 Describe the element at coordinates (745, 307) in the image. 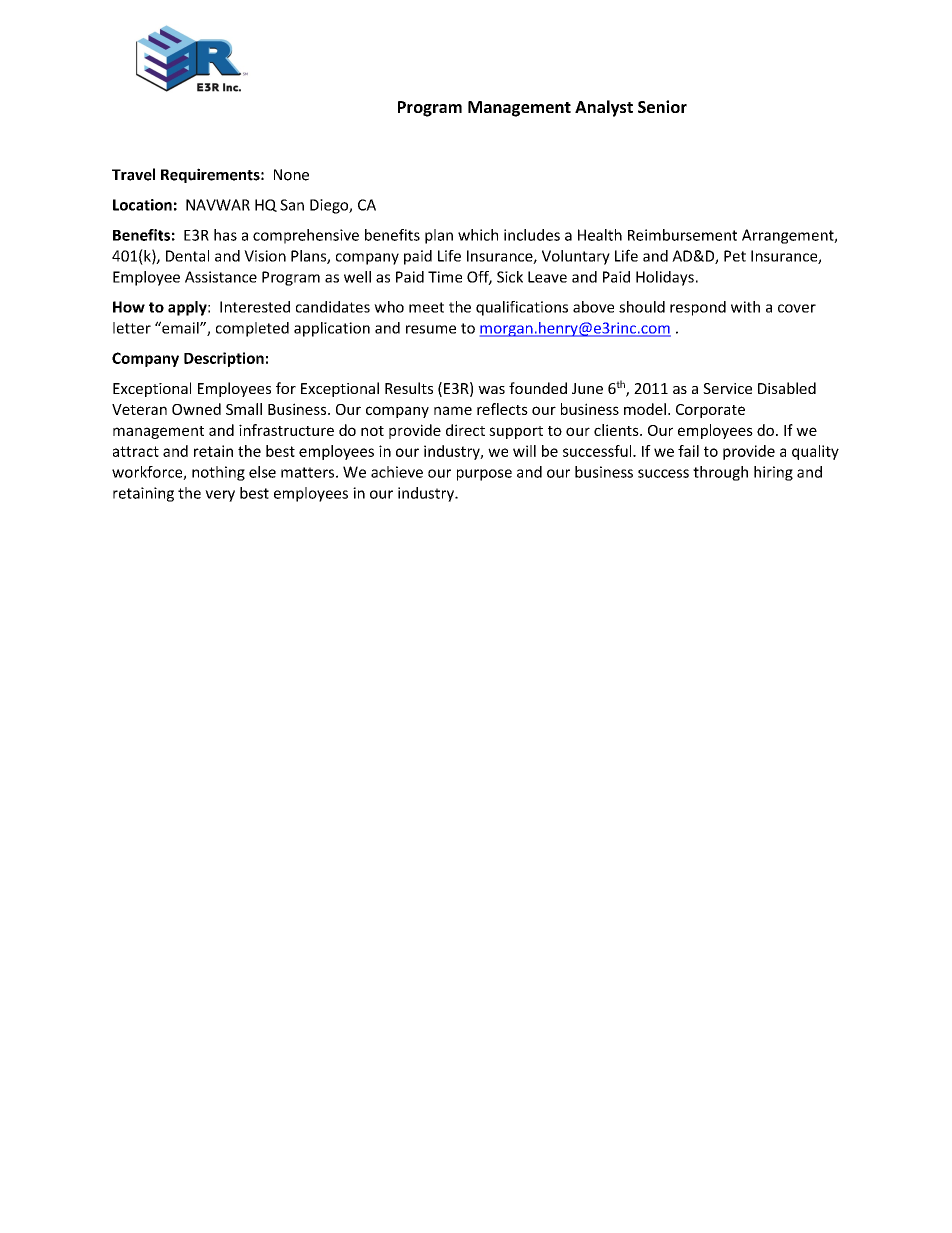

I see `with` at that location.
